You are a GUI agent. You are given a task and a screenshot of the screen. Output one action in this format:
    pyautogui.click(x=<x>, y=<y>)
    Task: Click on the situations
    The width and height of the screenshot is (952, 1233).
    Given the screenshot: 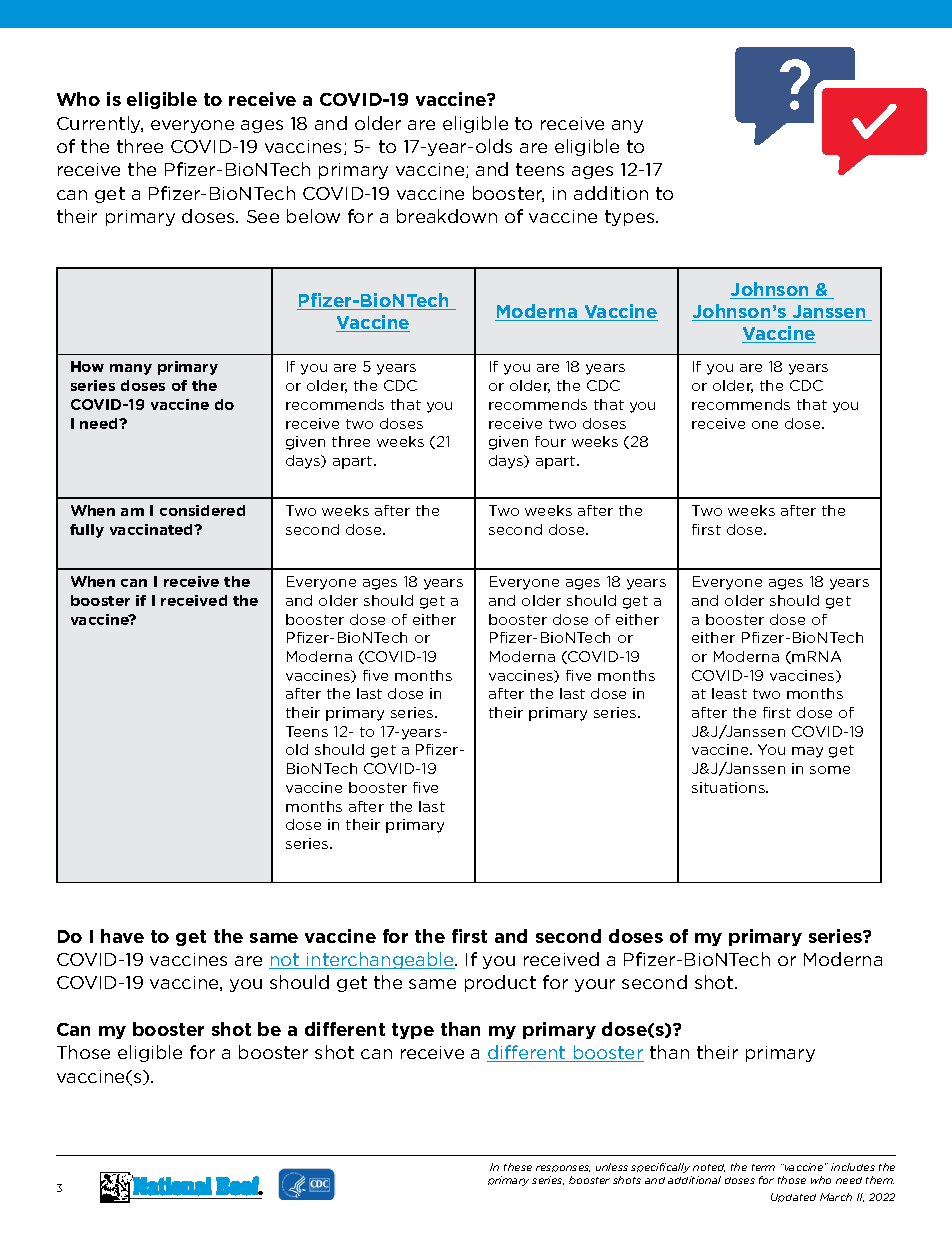 What is the action you would take?
    pyautogui.click(x=729, y=787)
